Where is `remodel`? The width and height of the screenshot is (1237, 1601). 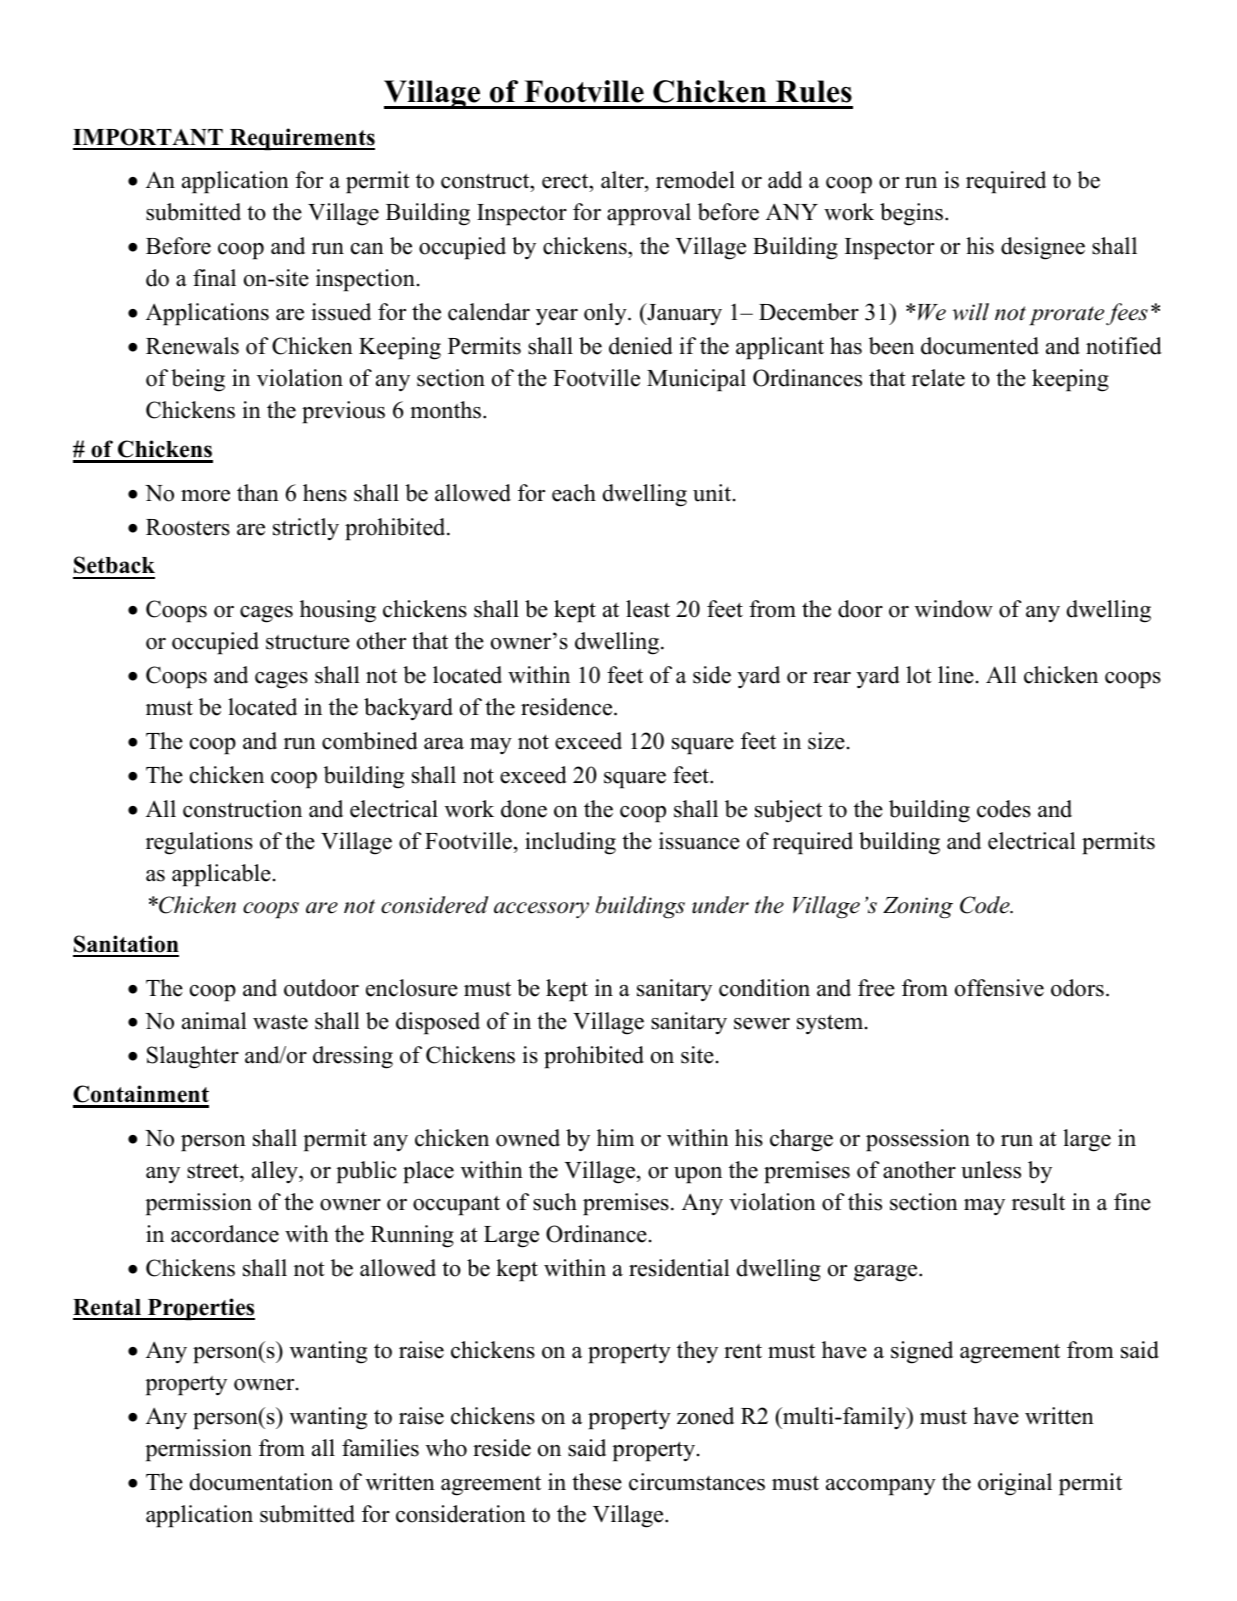
remodel is located at coordinates (695, 180).
